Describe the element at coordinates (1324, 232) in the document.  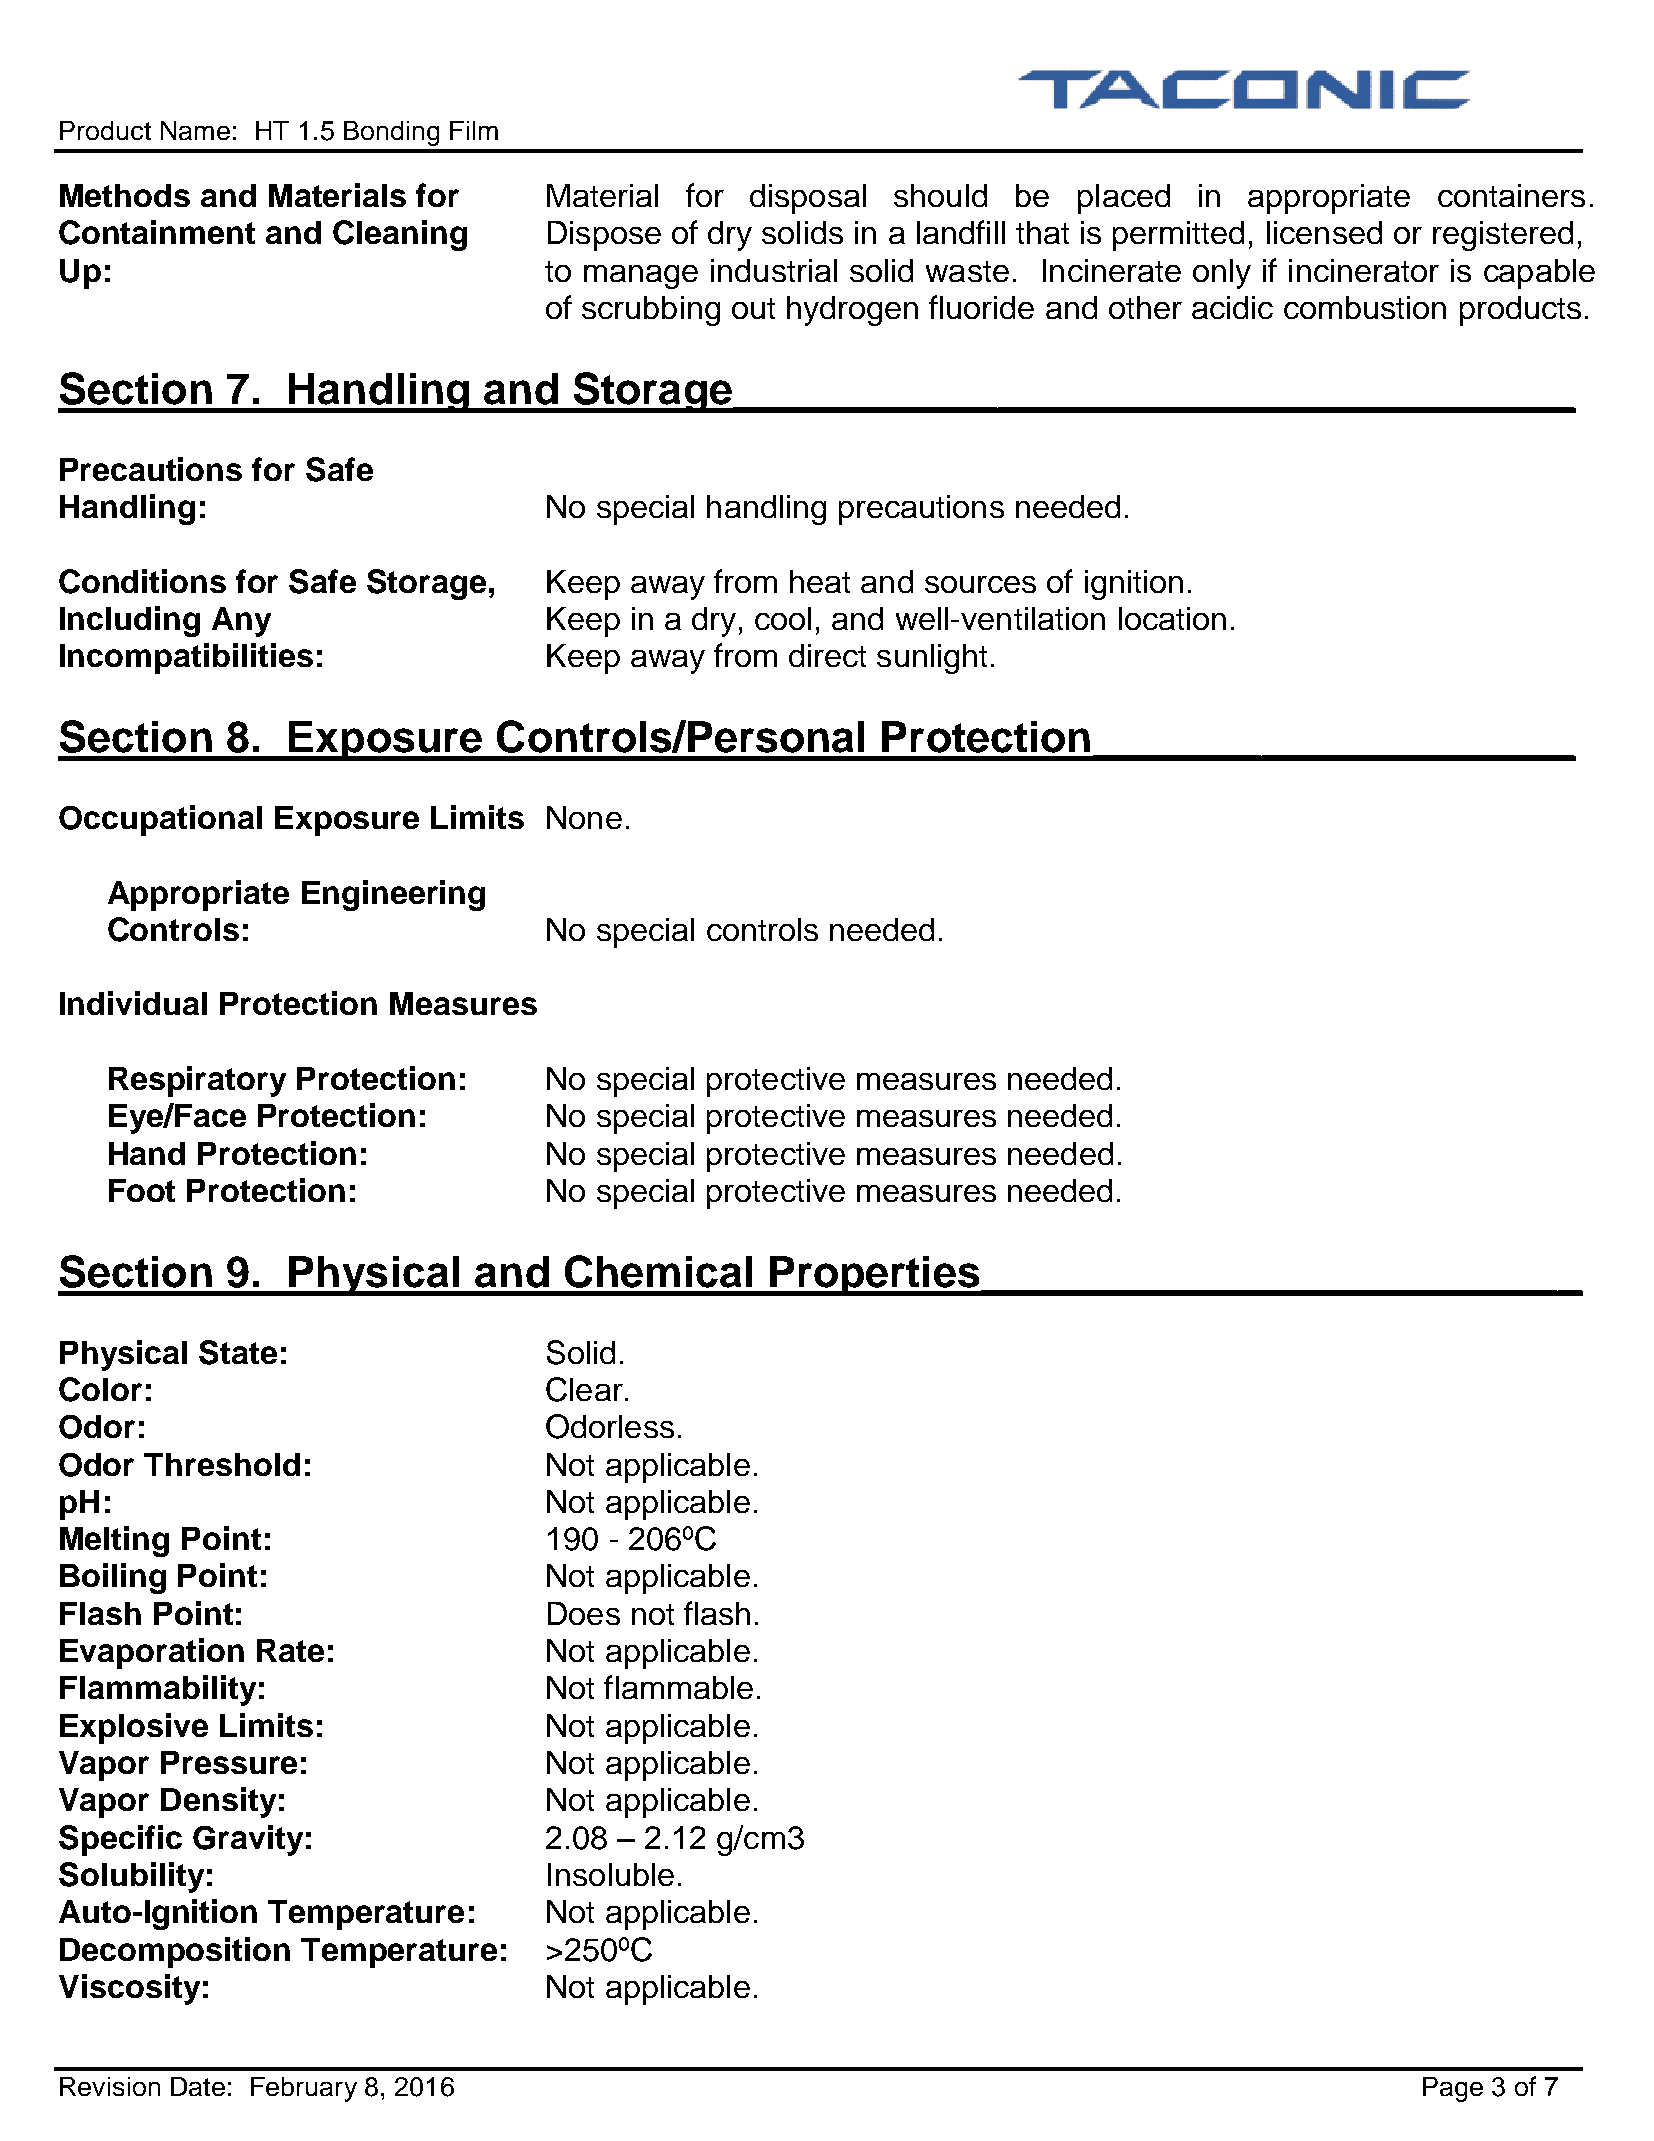
I see `licensed` at that location.
